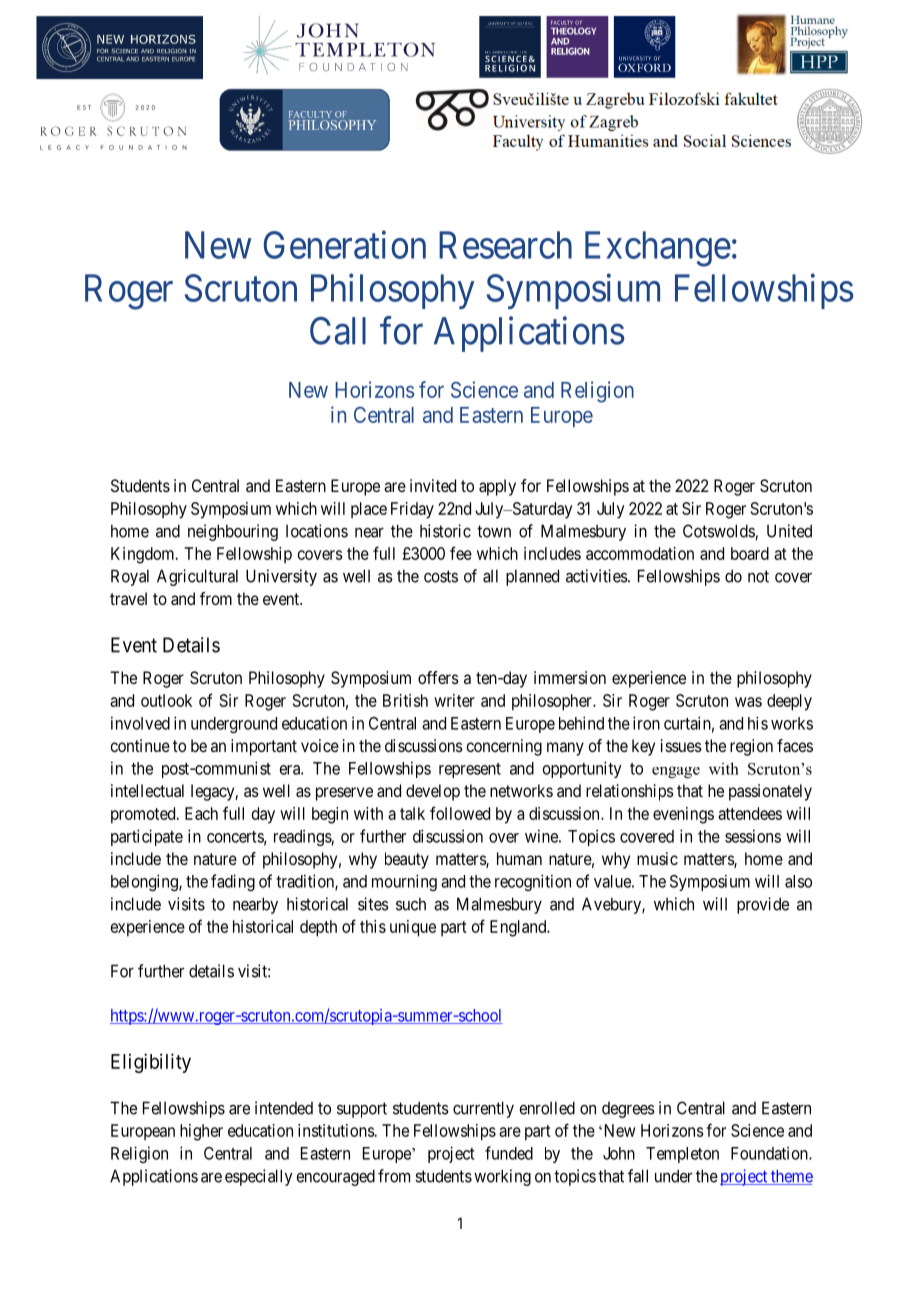 This image has width=924, height=1308. I want to click on board, so click(750, 553).
